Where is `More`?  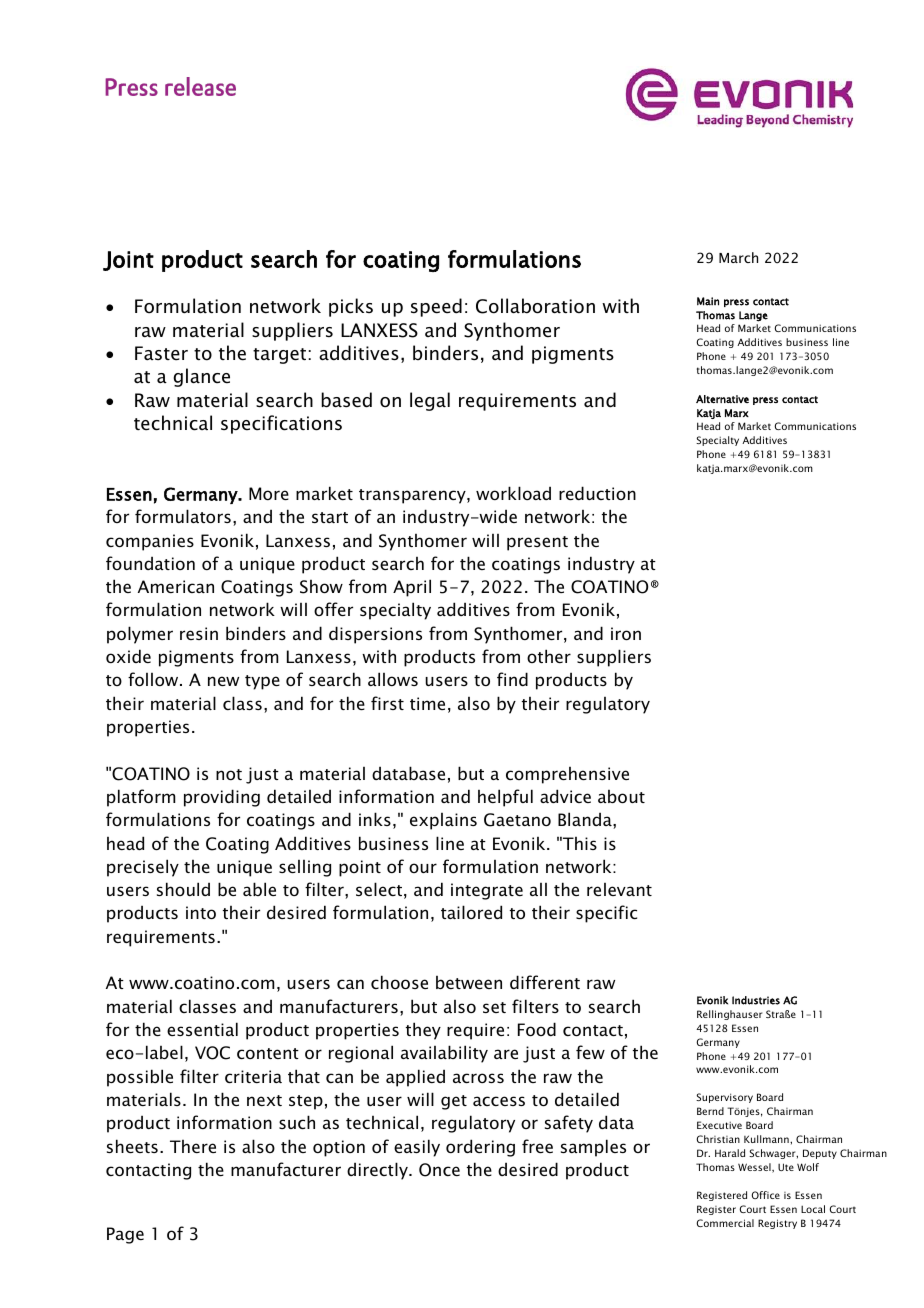 More is located at coordinates (269, 493).
